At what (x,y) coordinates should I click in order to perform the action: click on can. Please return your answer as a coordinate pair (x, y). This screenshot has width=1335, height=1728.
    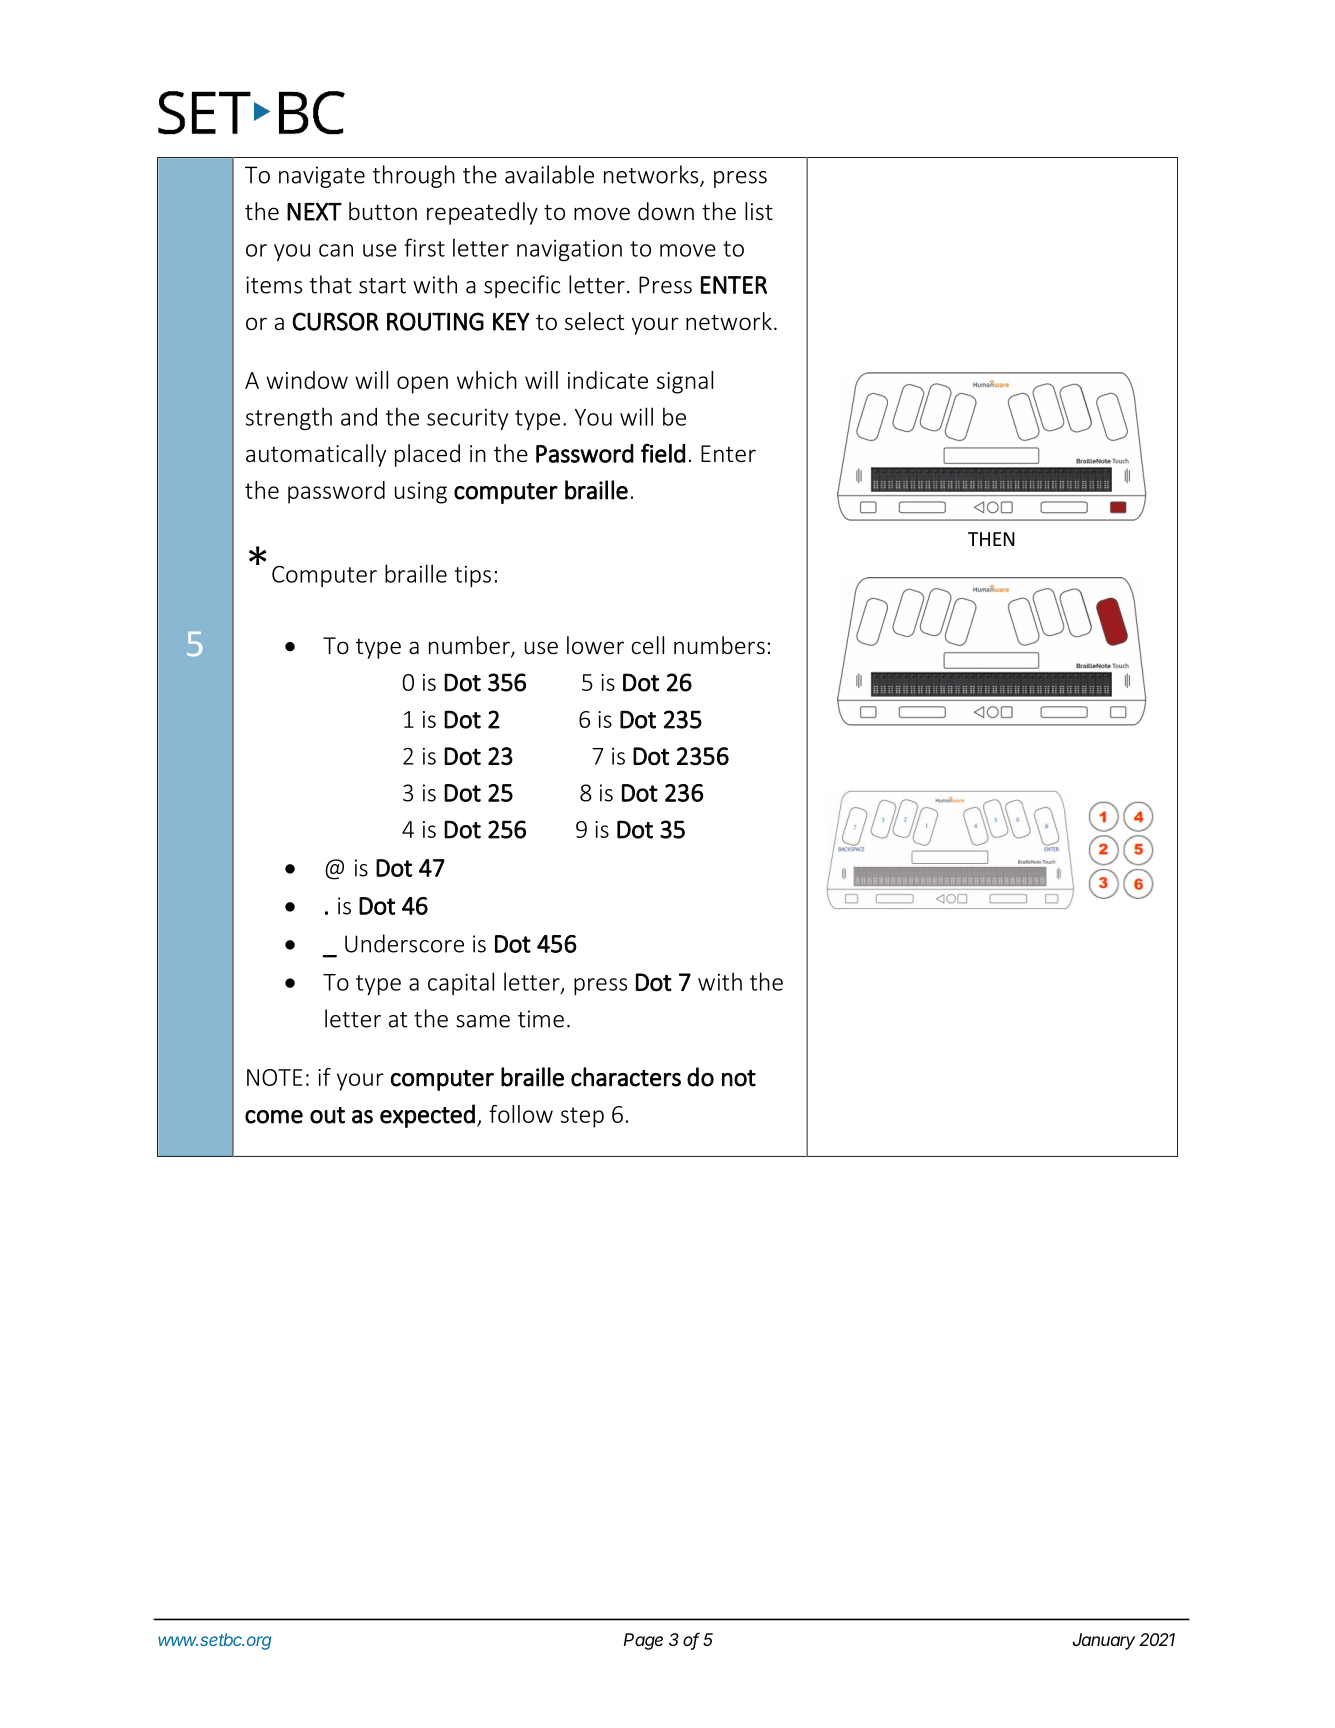
    Looking at the image, I should click on (336, 250).
